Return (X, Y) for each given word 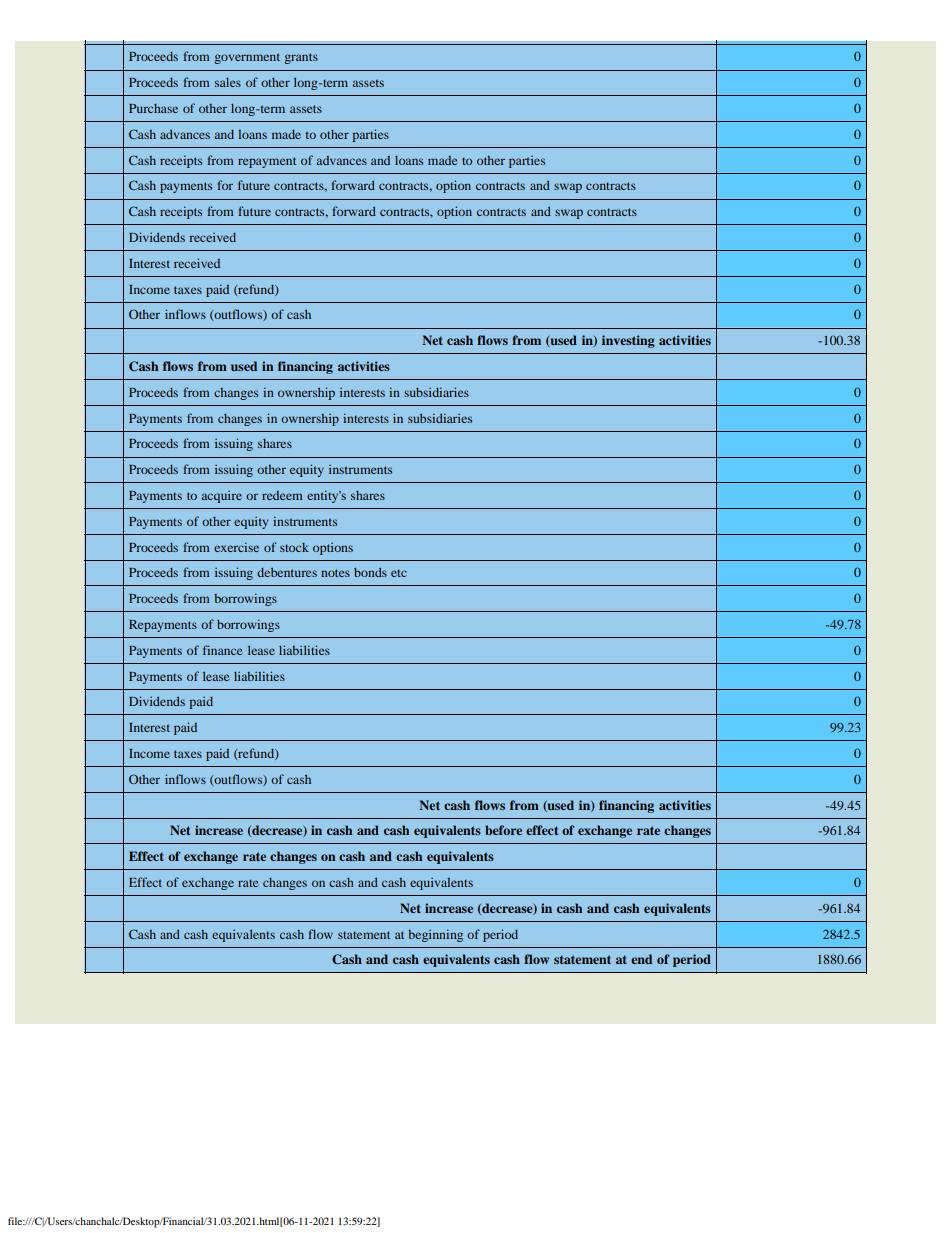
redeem (282, 495)
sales (228, 82)
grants (301, 58)
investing (628, 341)
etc (399, 573)
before (503, 830)
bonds (370, 572)
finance (222, 650)
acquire (221, 497)
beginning (435, 935)
